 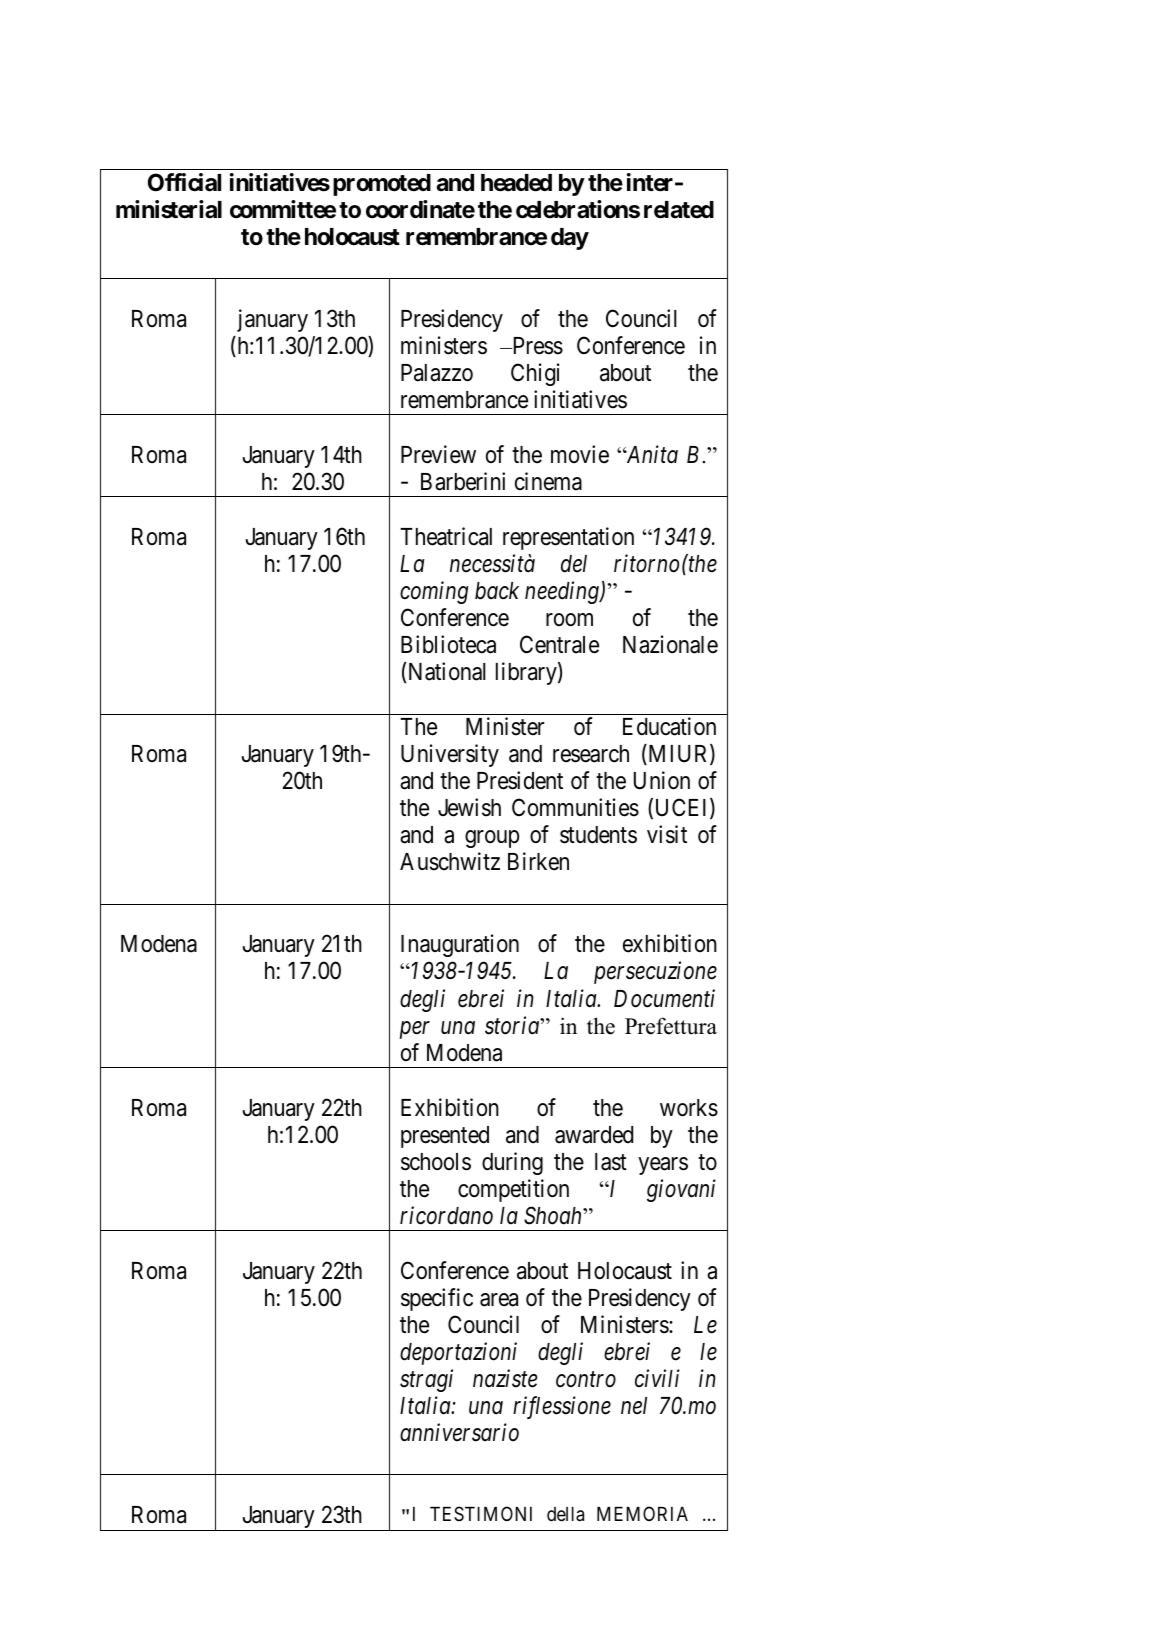 I want to click on specific, so click(x=437, y=1299).
